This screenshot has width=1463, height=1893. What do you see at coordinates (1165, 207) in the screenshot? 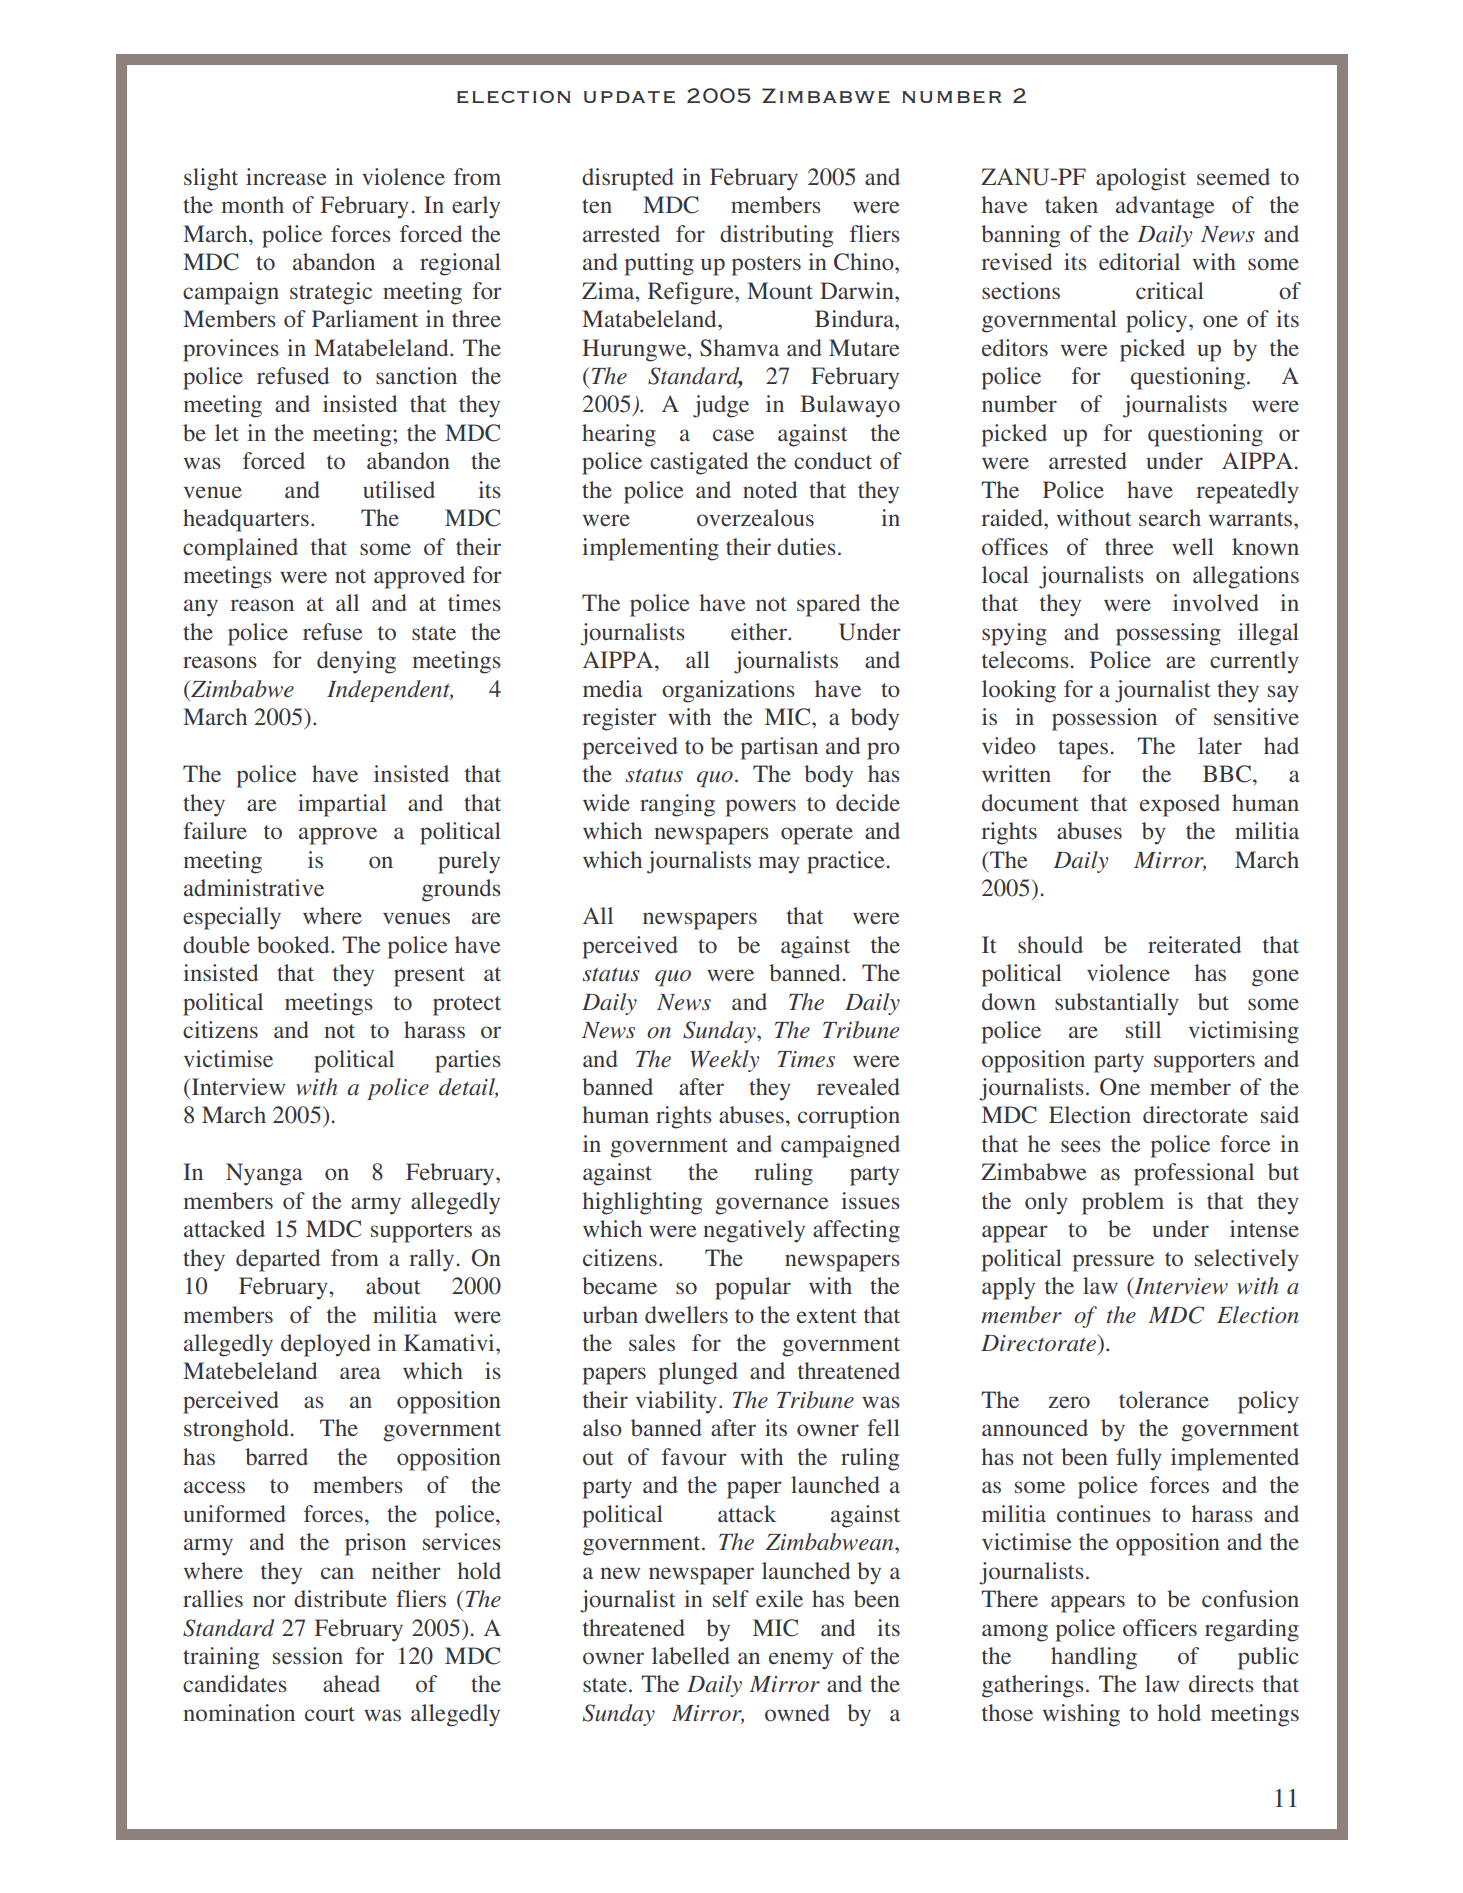
I see `advantage` at bounding box center [1165, 207].
